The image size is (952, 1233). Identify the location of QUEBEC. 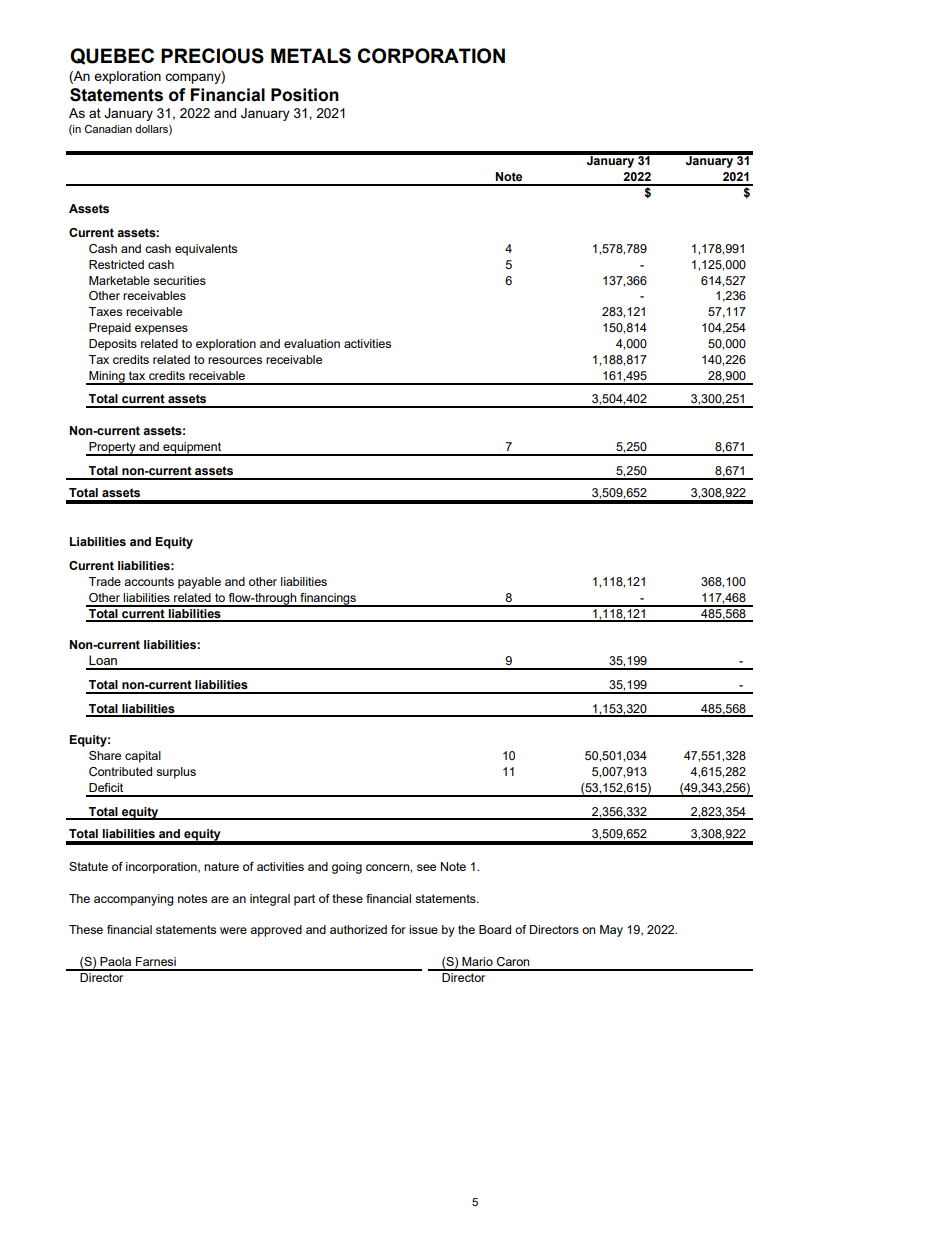
(112, 56).
